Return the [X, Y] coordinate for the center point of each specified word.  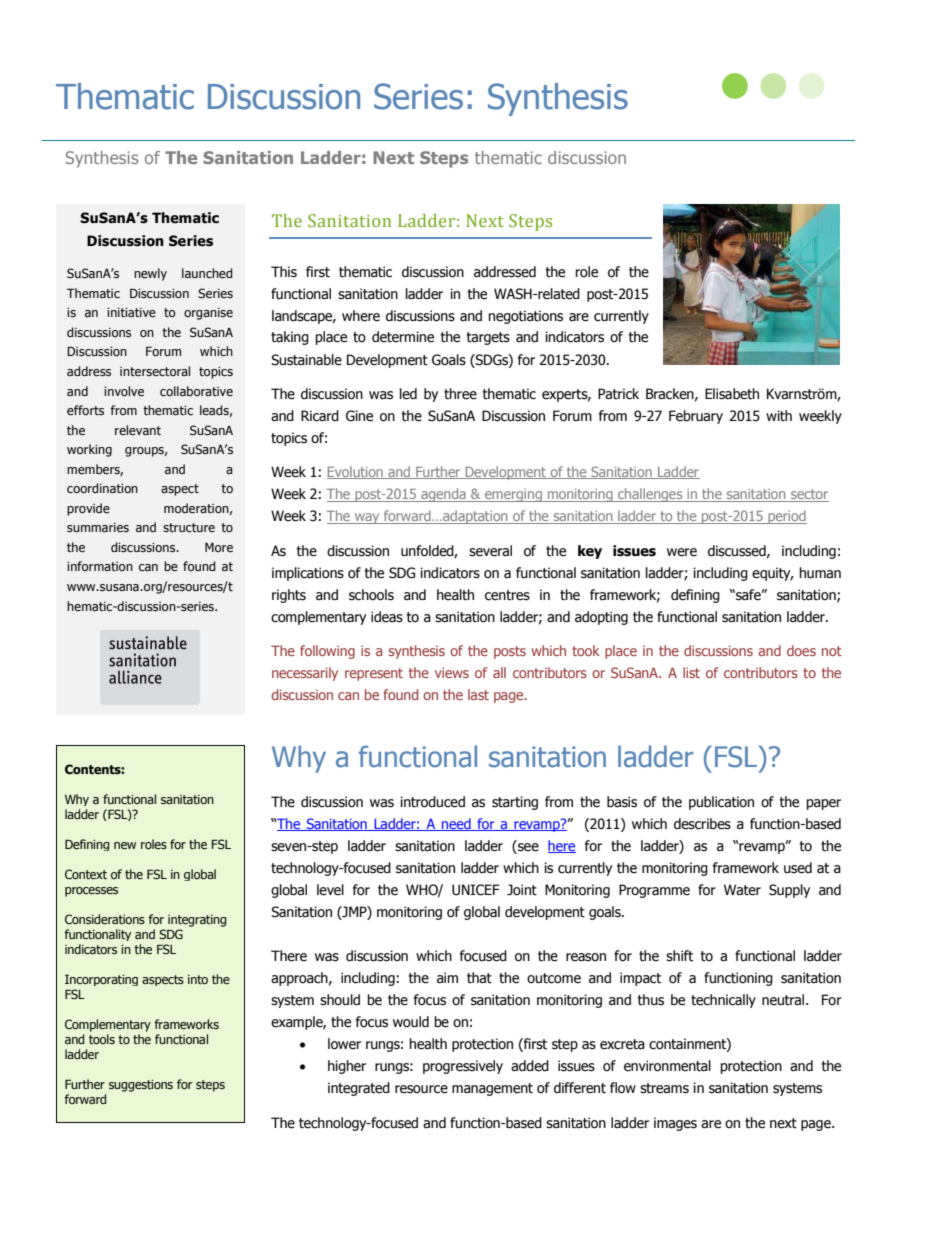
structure [189, 527]
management [492, 1089]
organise [208, 314]
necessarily [305, 674]
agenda [443, 495]
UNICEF [476, 890]
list [691, 672]
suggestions [141, 1086]
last [478, 694]
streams [664, 1088]
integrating [197, 921]
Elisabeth [732, 394]
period [786, 517]
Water [742, 890]
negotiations [526, 317]
